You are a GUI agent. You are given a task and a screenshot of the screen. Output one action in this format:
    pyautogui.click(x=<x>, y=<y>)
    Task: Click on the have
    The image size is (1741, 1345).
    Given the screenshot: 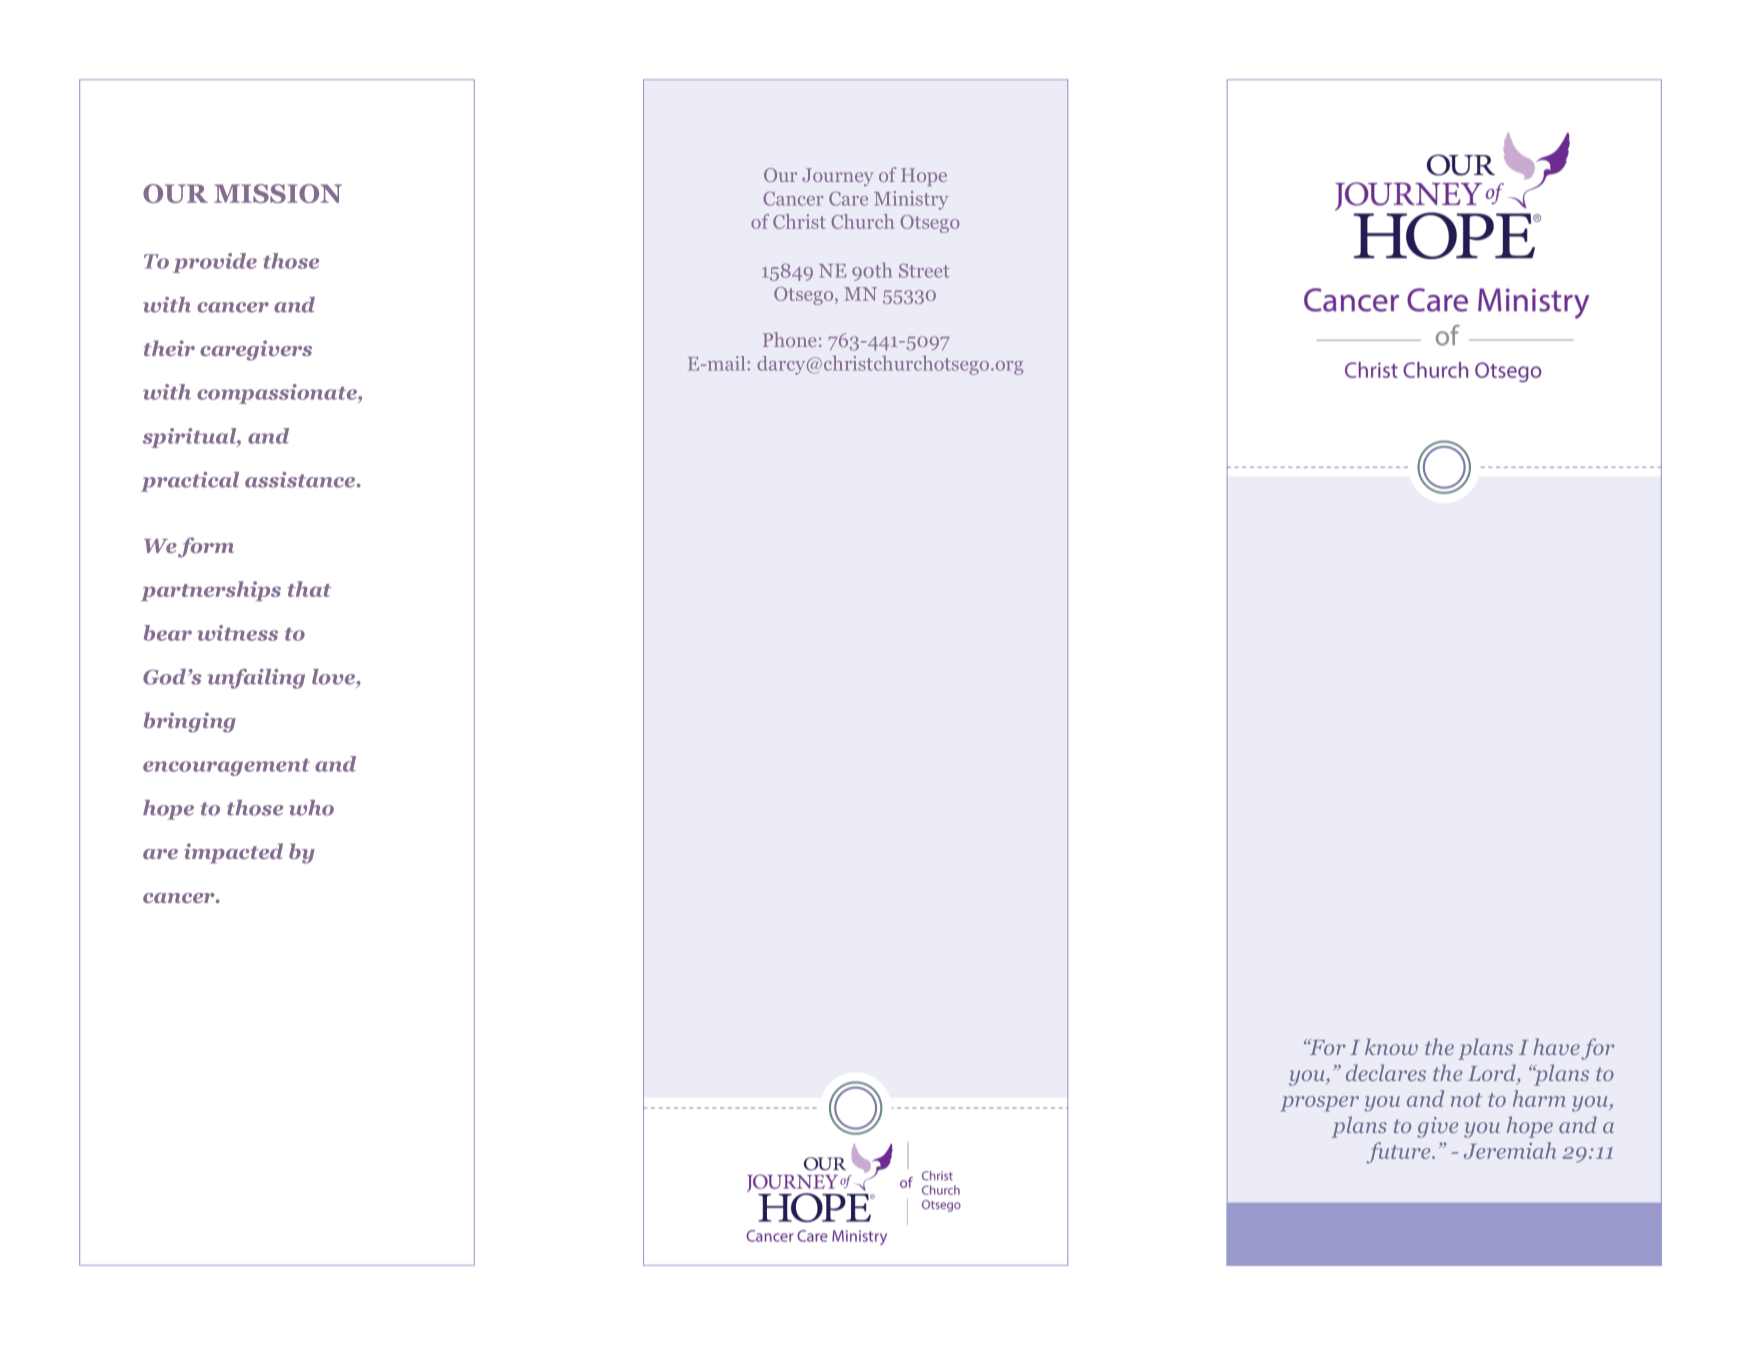 What is the action you would take?
    pyautogui.click(x=1556, y=1046)
